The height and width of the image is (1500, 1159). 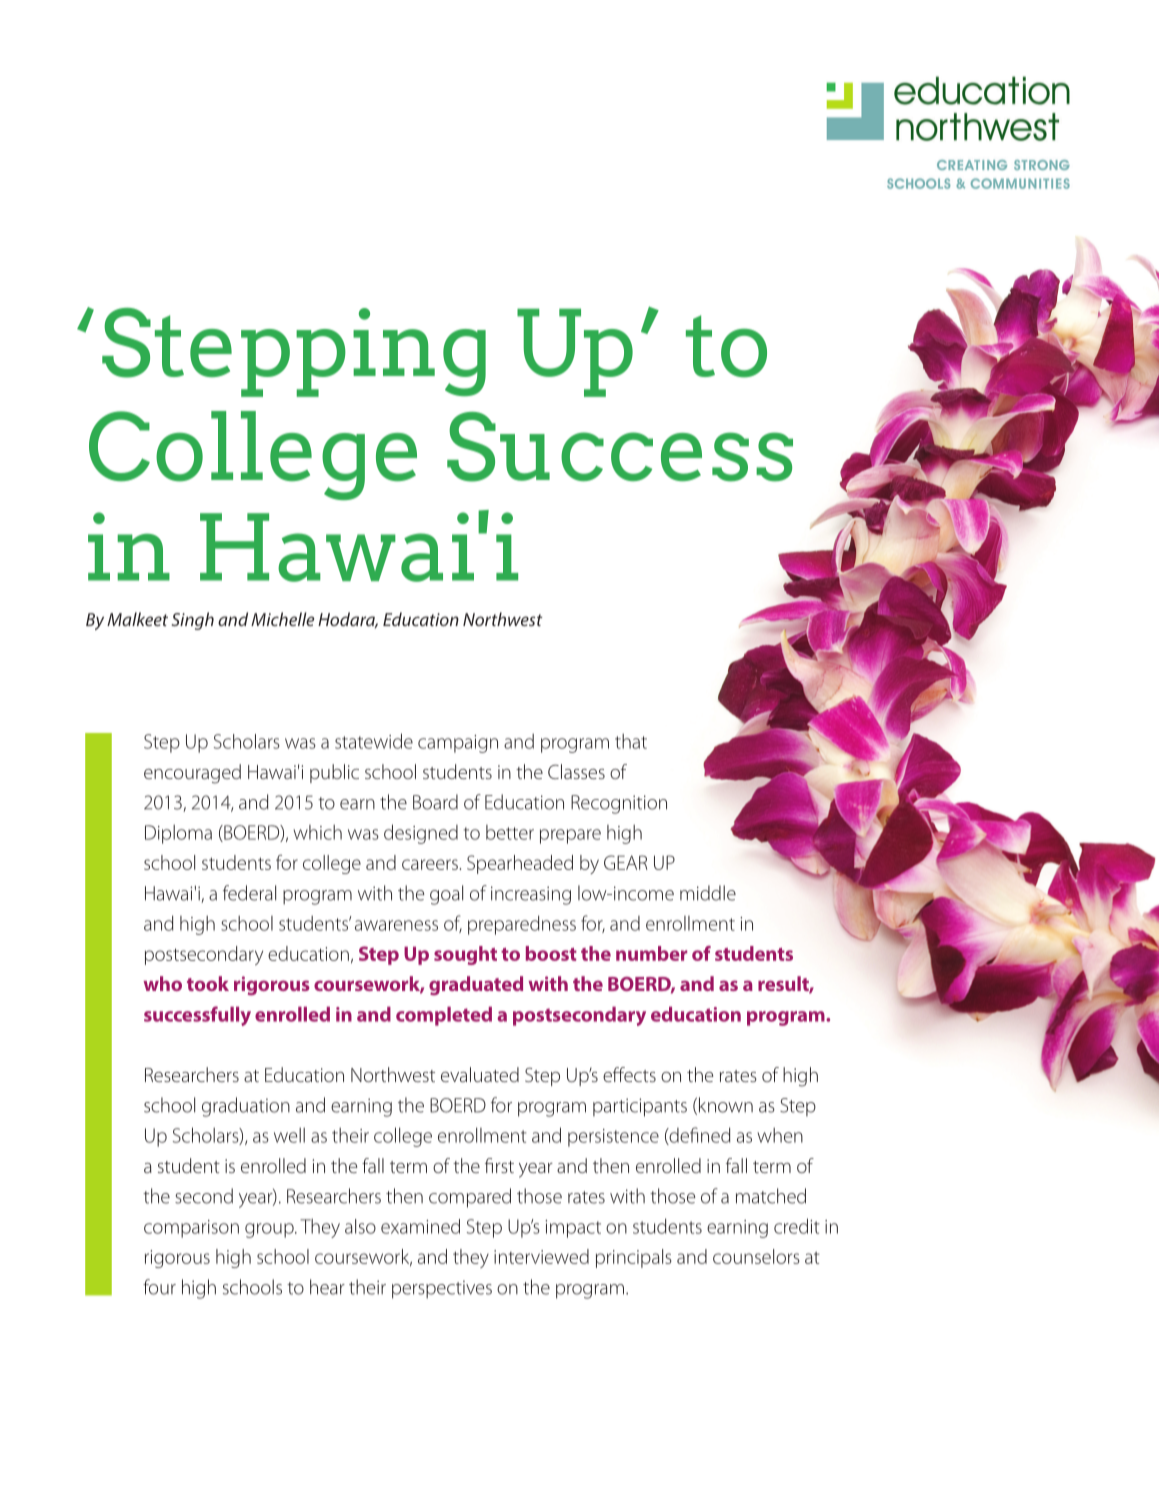 I want to click on that, so click(x=631, y=741).
